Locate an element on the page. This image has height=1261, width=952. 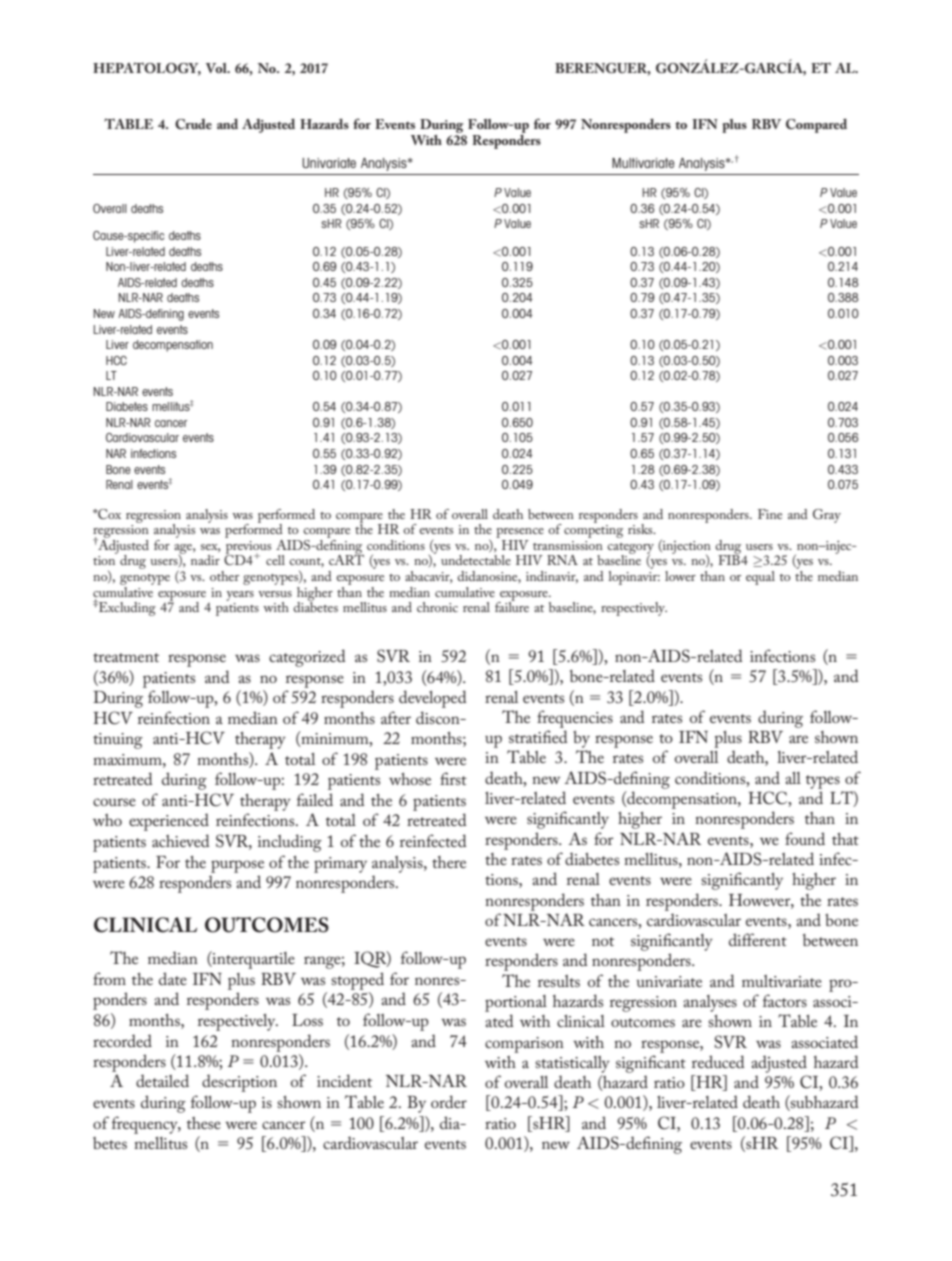
detailed is located at coordinates (162, 1080).
